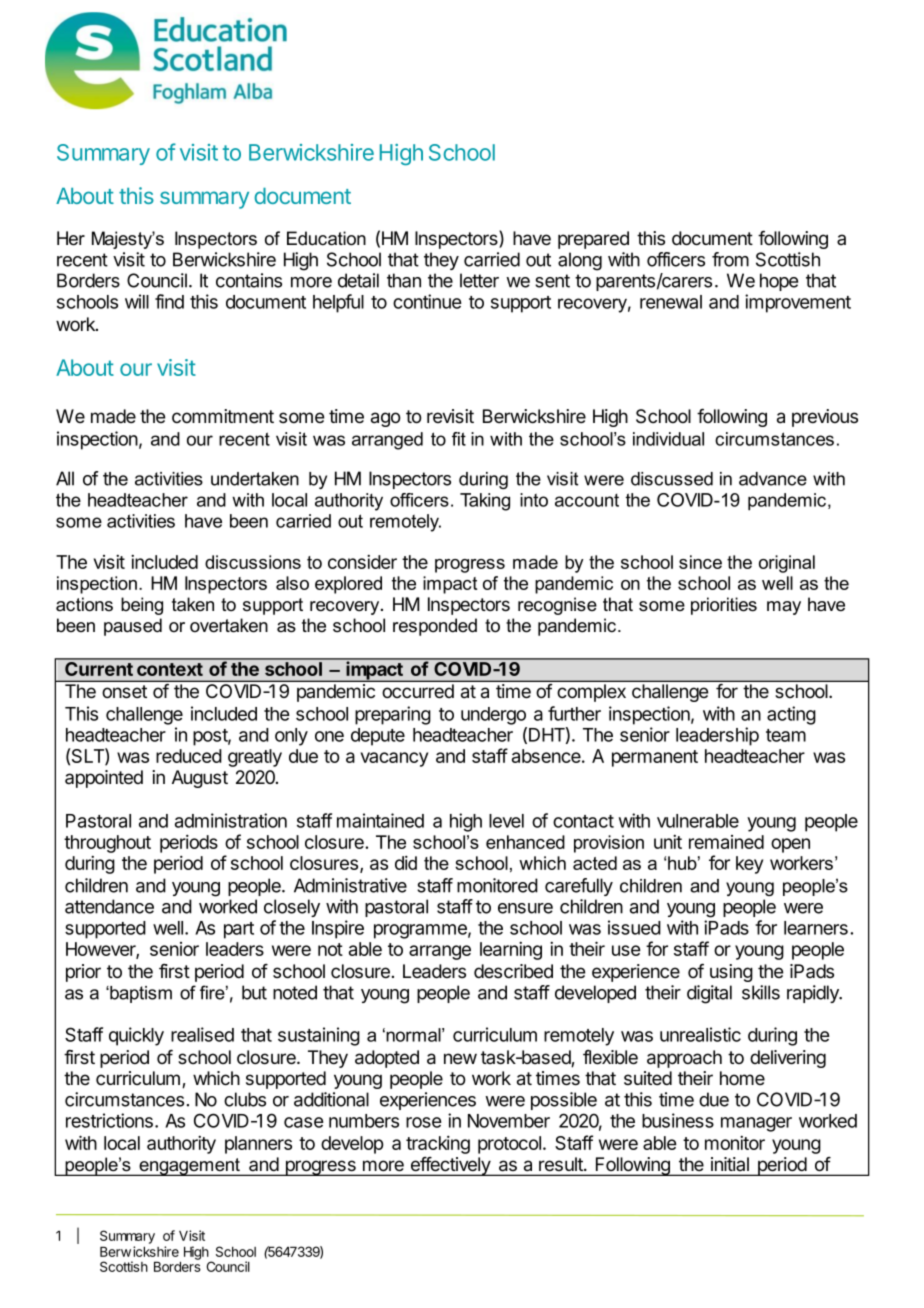  Describe the element at coordinates (479, 280) in the image. I see `letter` at that location.
